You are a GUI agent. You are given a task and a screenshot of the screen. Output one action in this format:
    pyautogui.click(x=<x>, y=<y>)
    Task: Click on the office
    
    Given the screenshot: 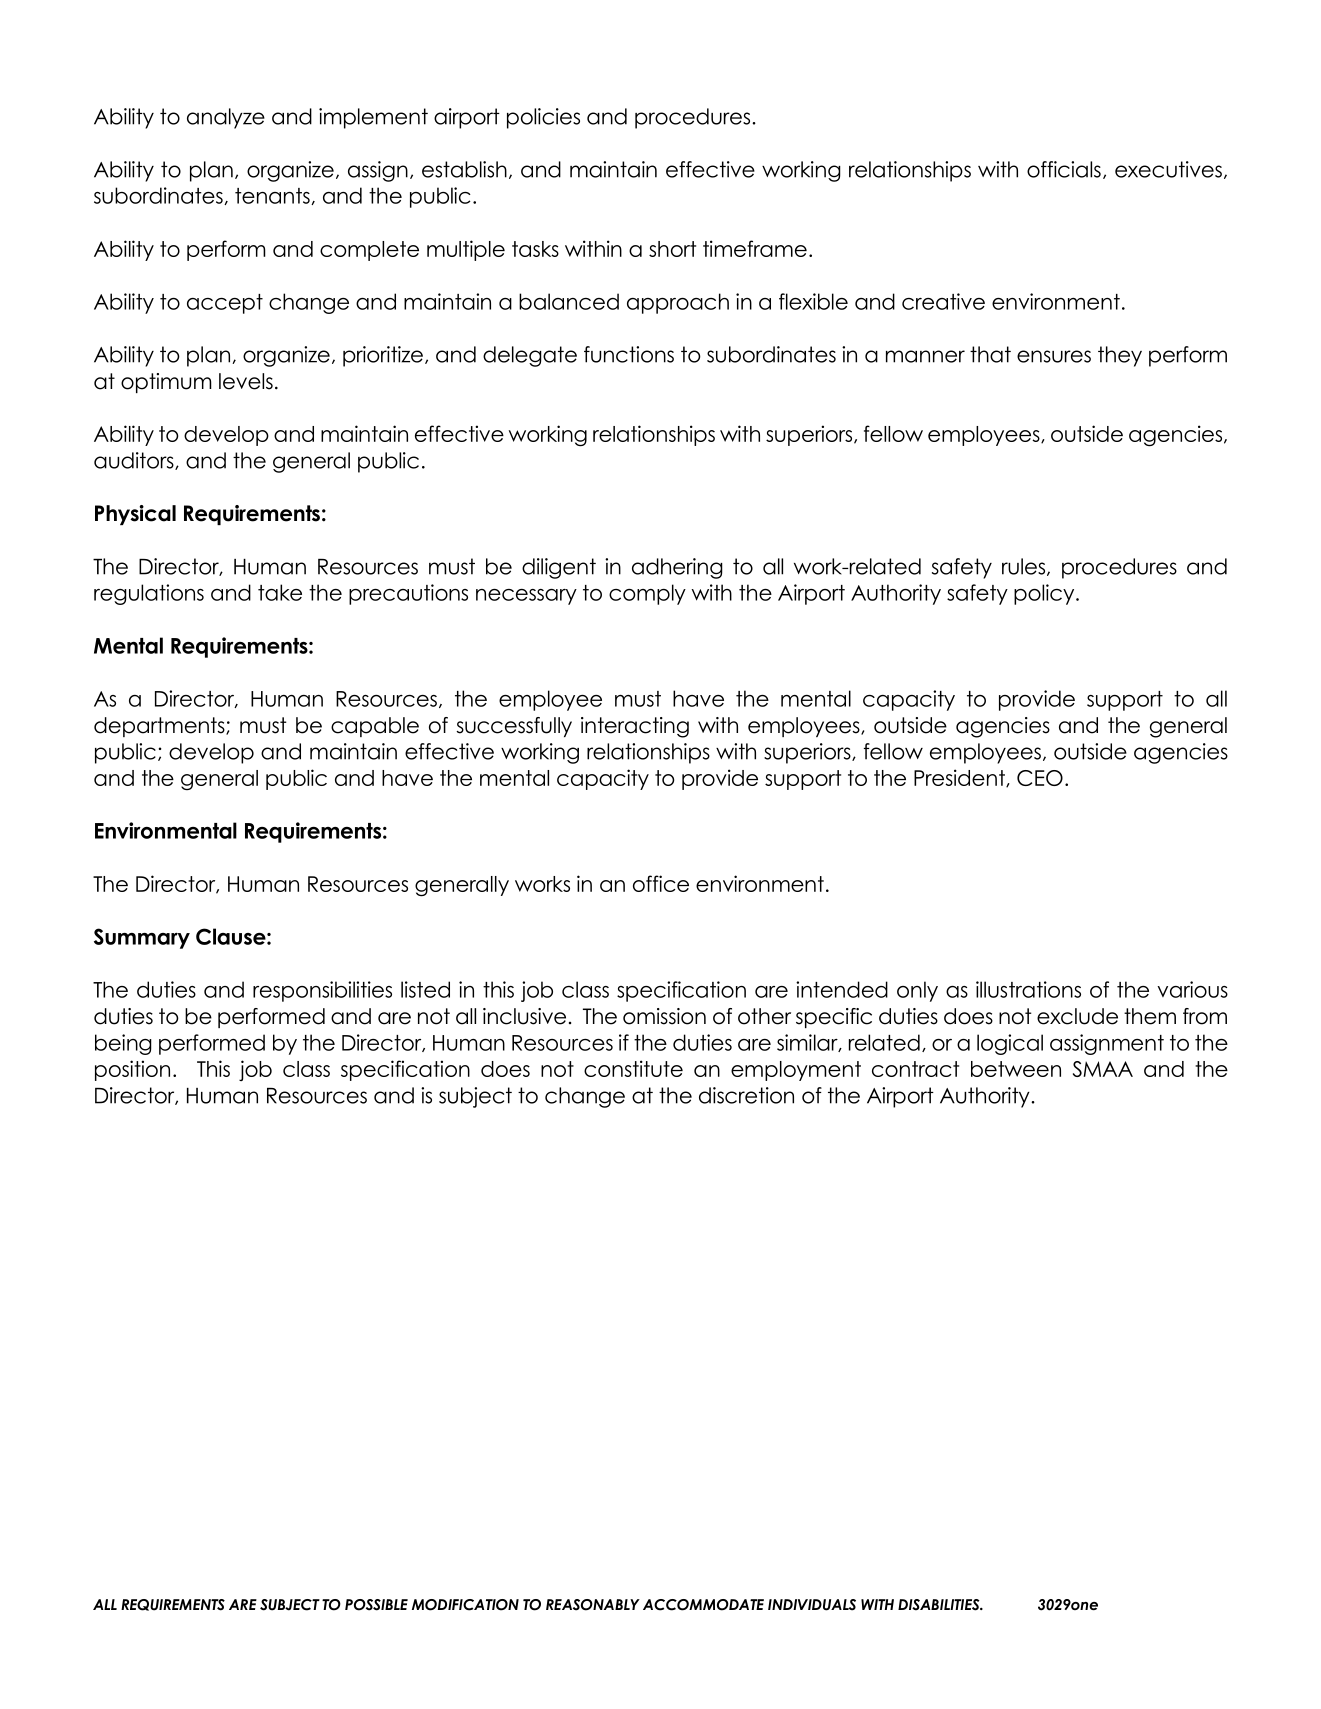 What is the action you would take?
    pyautogui.click(x=661, y=883)
